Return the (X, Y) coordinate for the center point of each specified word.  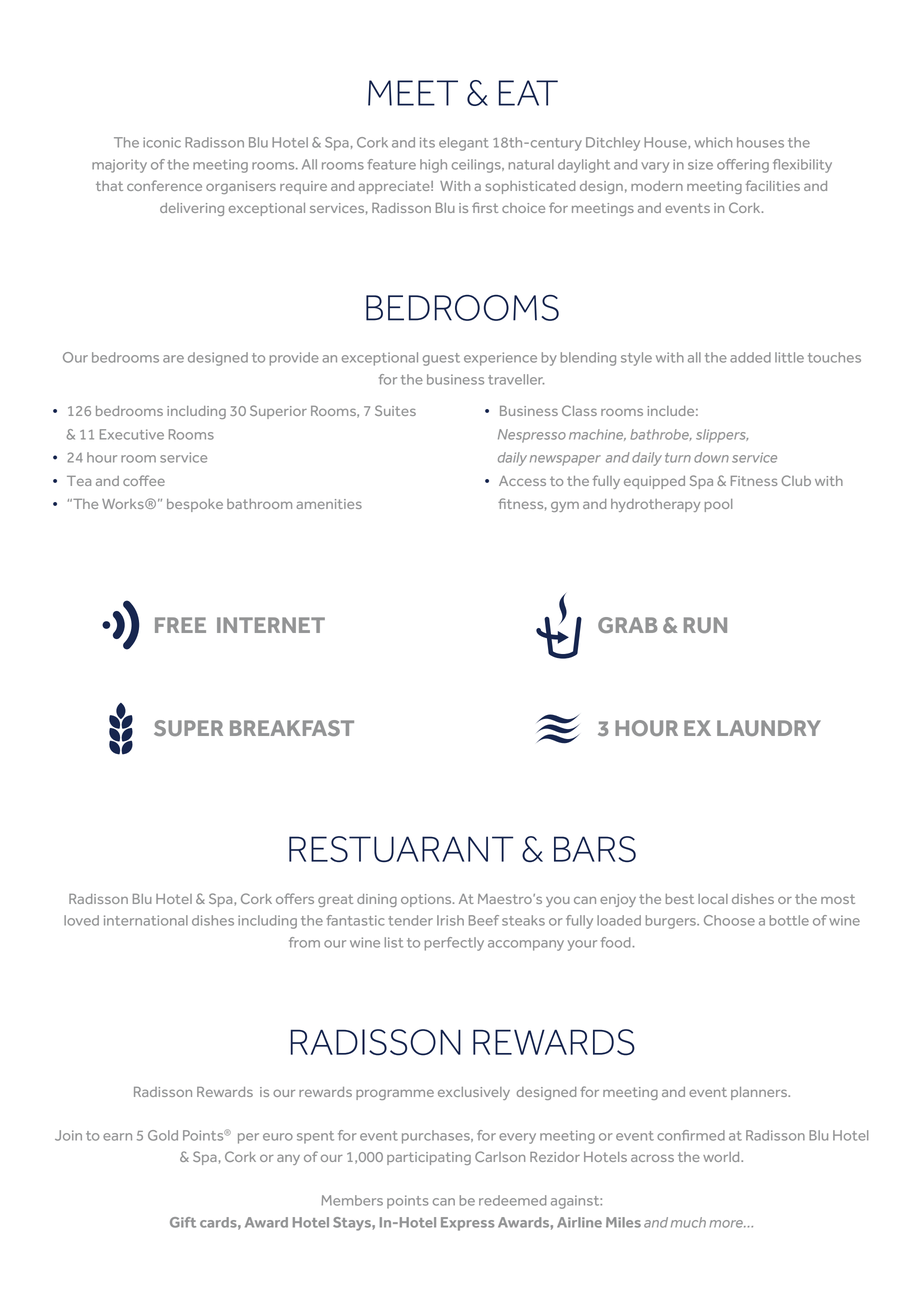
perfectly (454, 944)
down (711, 457)
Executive (132, 434)
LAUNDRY (769, 728)
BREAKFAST (292, 728)
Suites (395, 410)
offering (743, 166)
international (146, 920)
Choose (729, 920)
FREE (180, 625)
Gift (183, 1222)
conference (164, 185)
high (433, 166)
